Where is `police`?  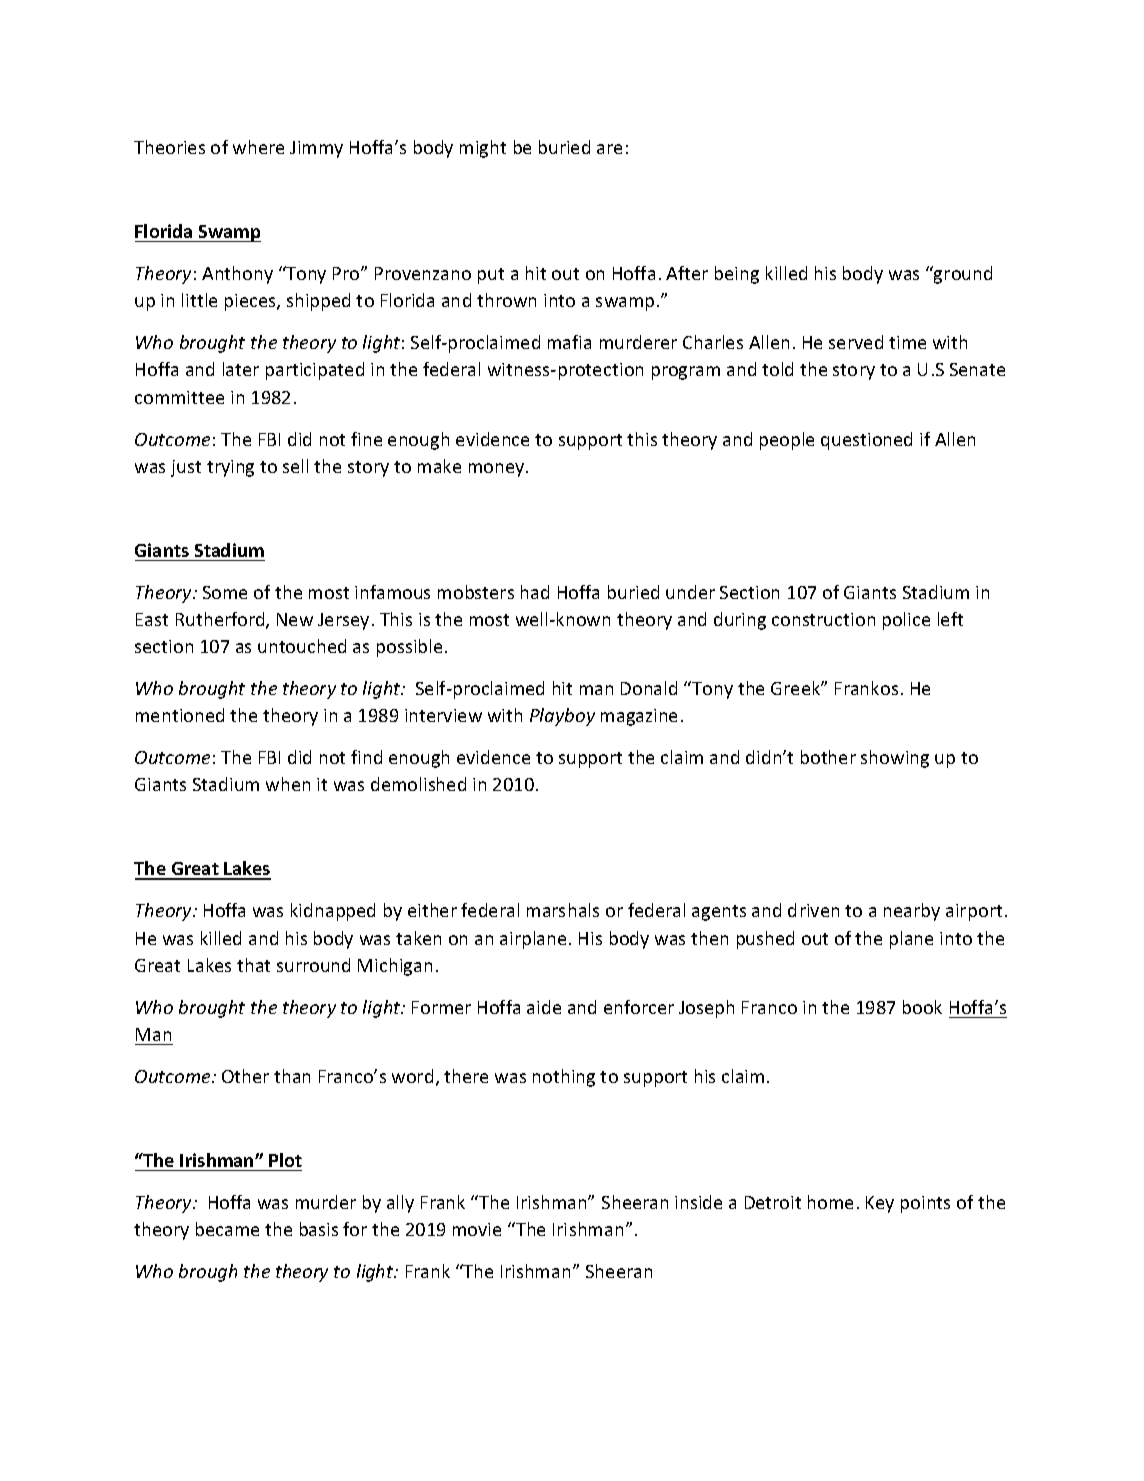 police is located at coordinates (906, 621).
